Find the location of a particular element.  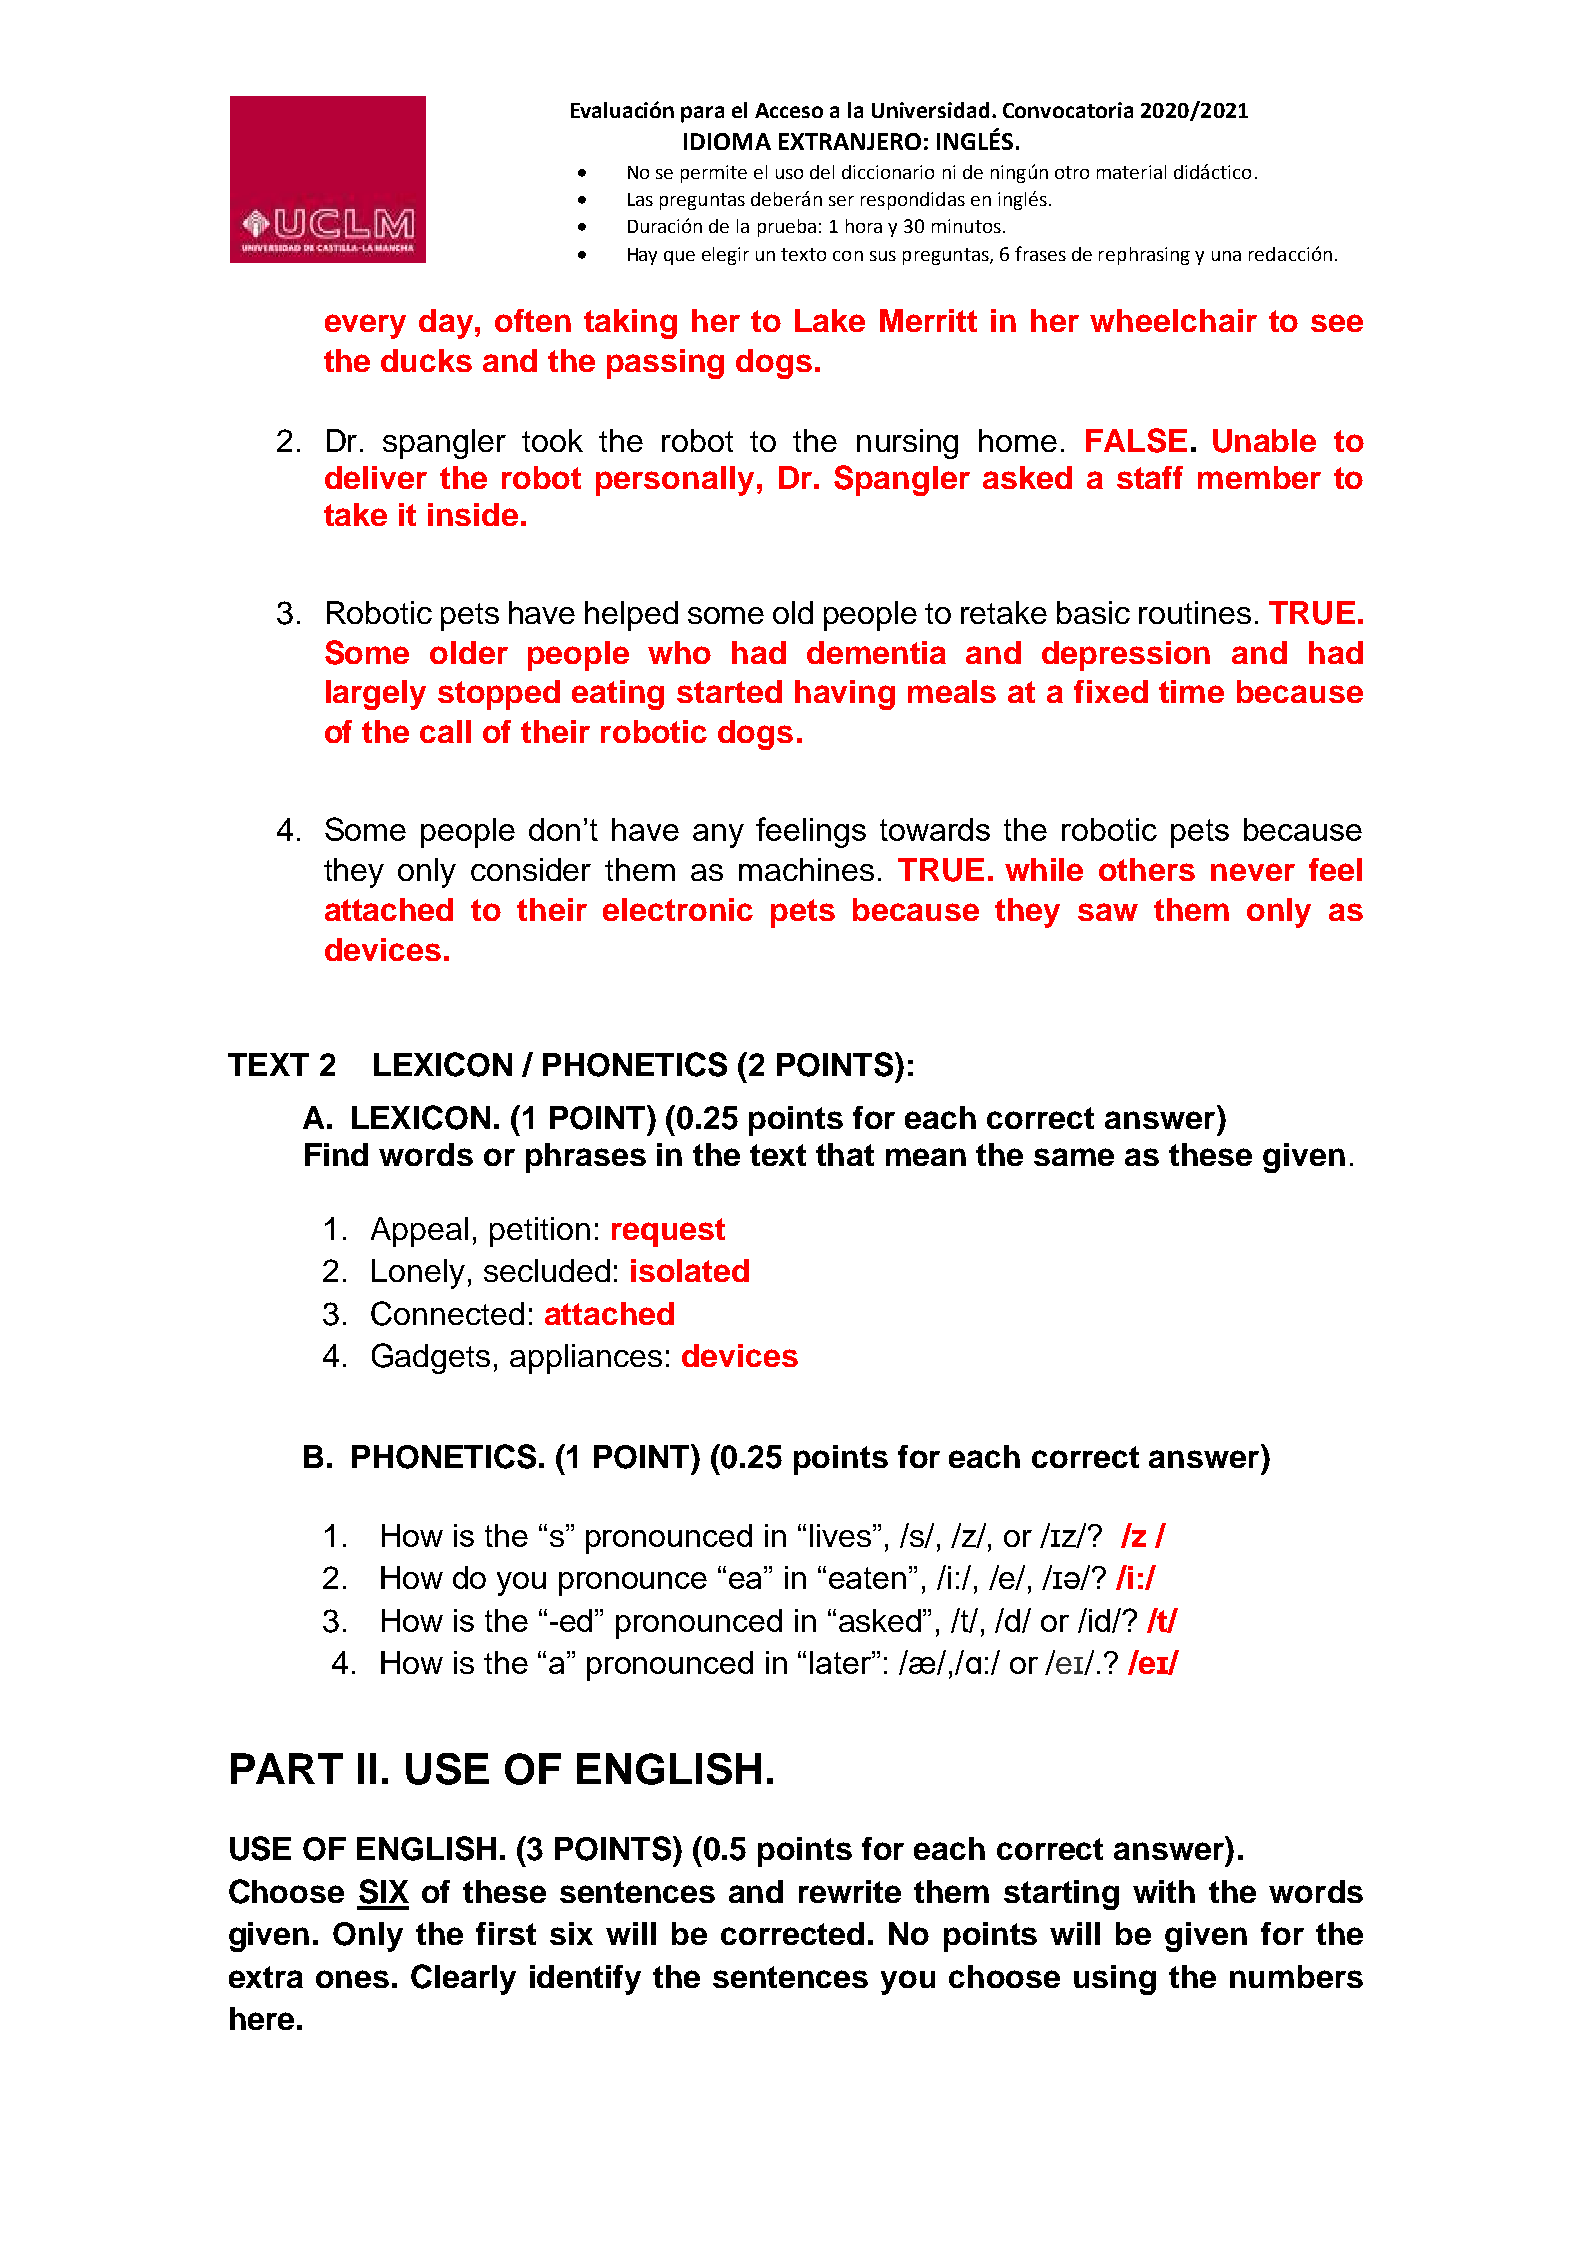

dementia is located at coordinates (876, 652).
